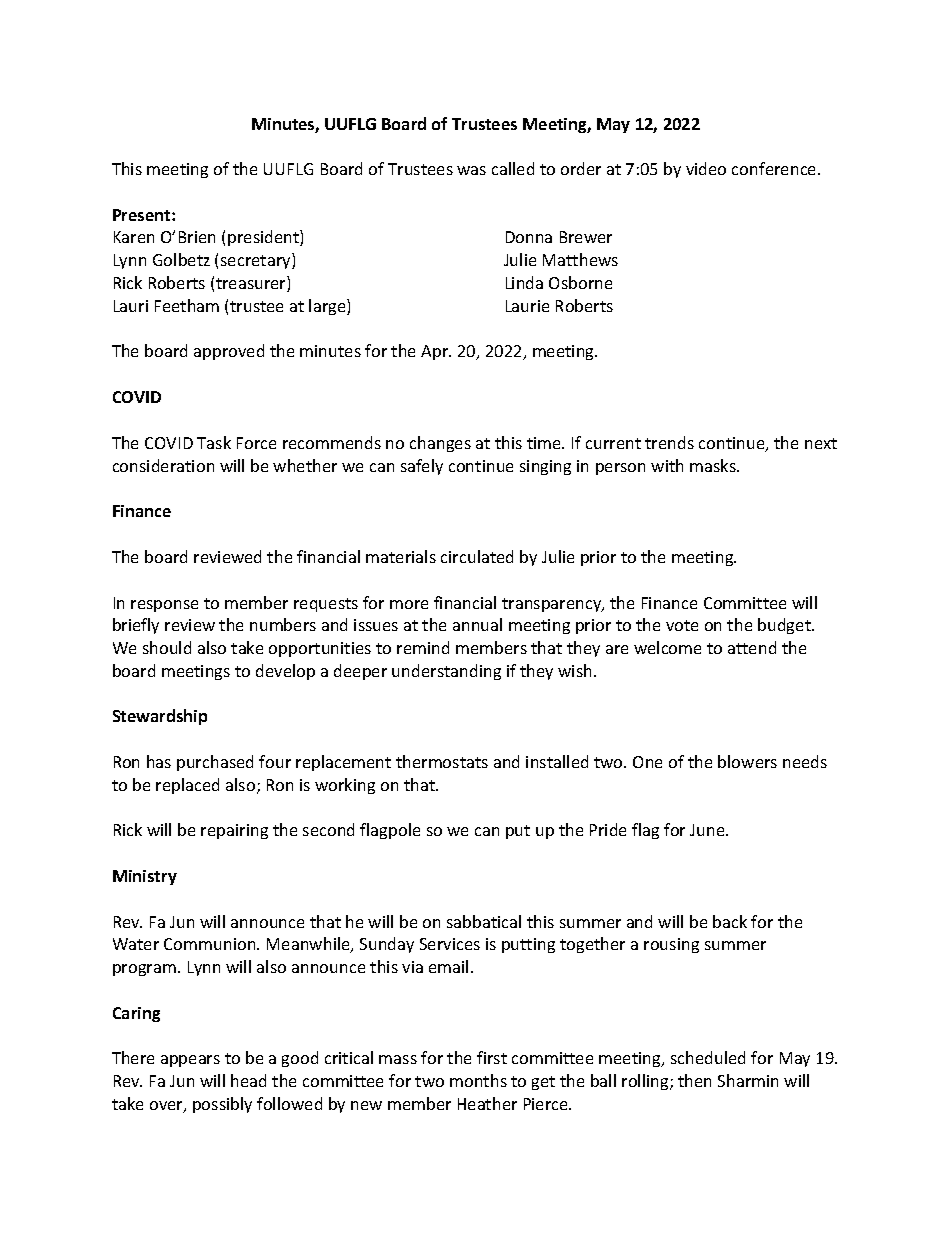  I want to click on replaced, so click(187, 786).
